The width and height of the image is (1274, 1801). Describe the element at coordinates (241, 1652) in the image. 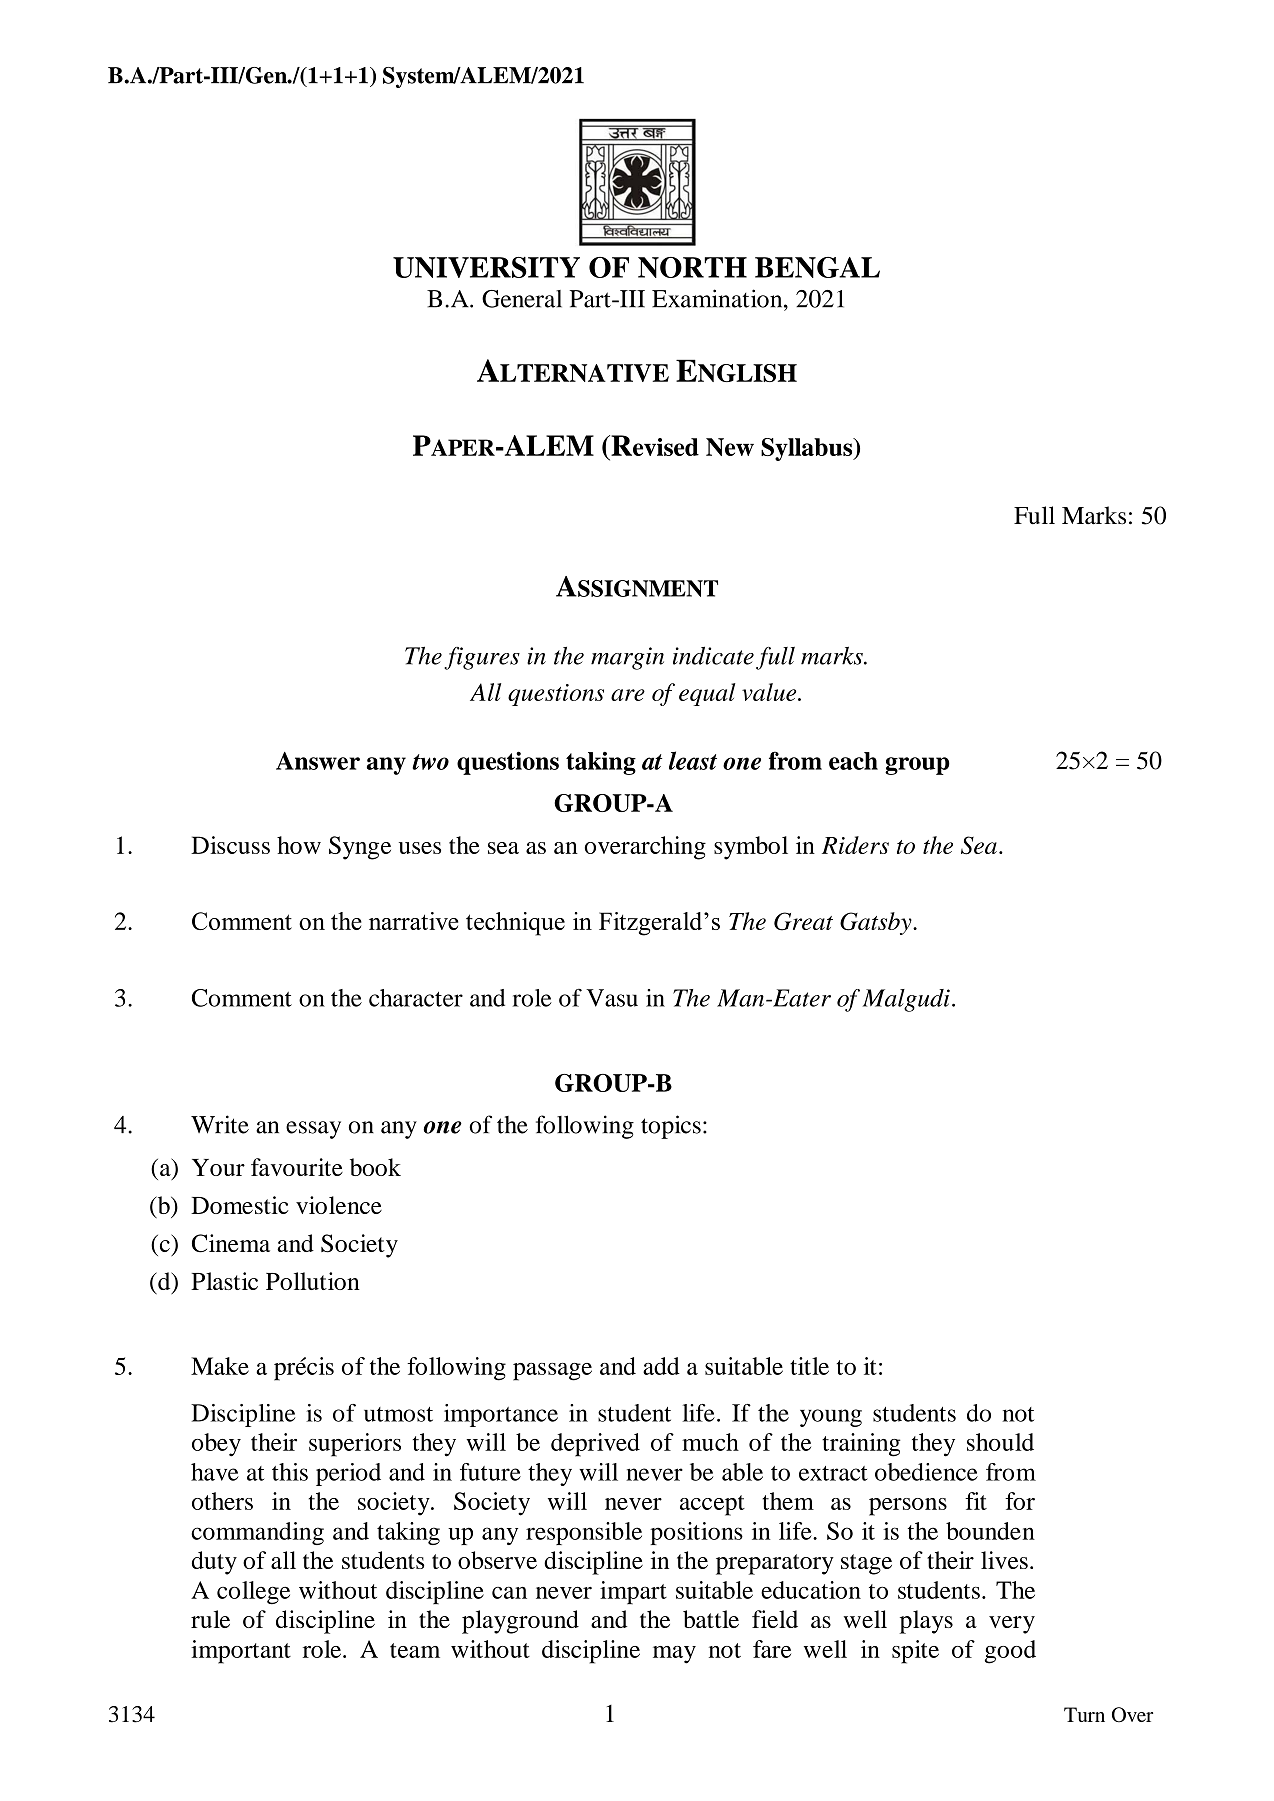

I see `important` at that location.
